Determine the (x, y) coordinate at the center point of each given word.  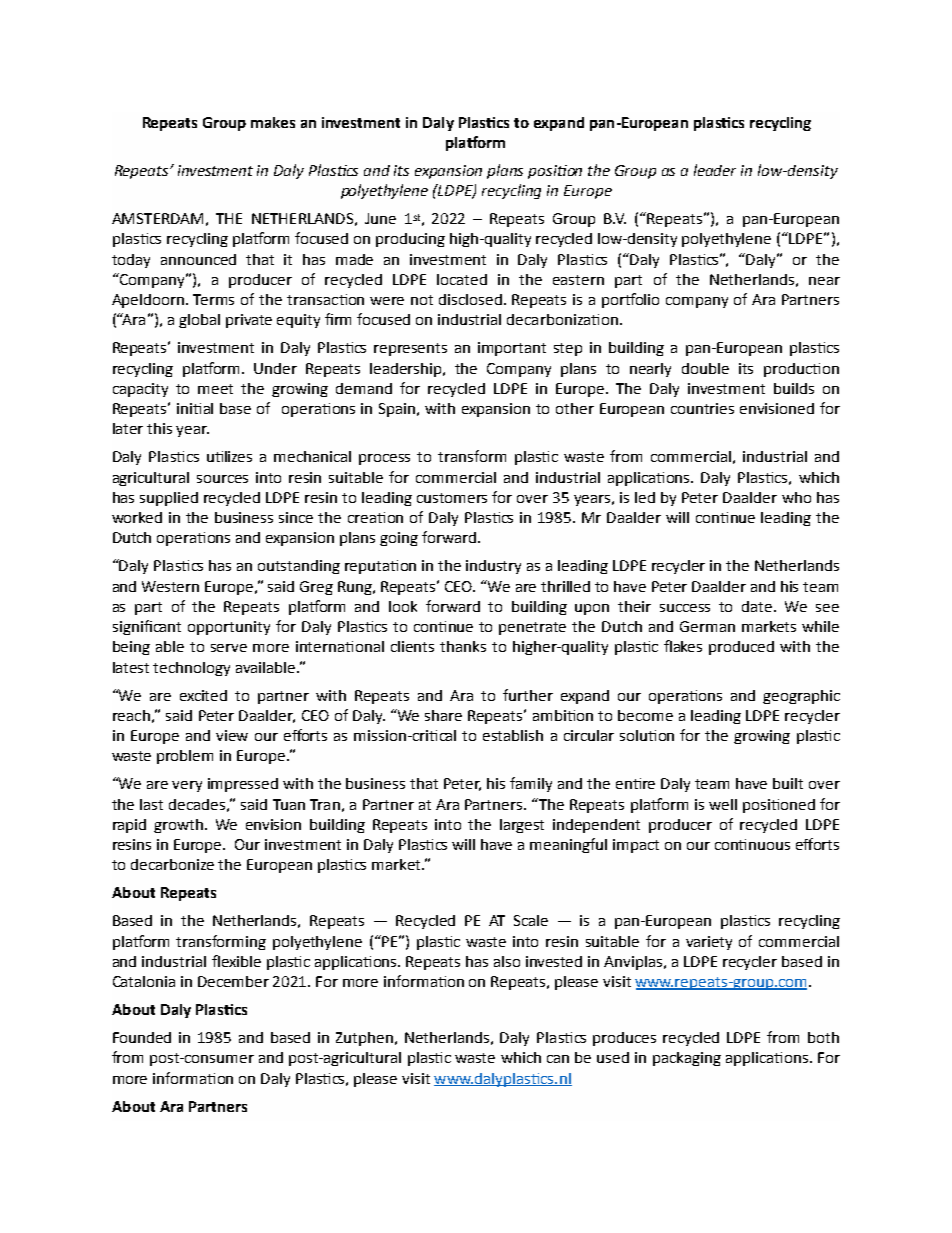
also (507, 961)
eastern (578, 280)
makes (273, 122)
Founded (142, 1037)
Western (170, 586)
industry (493, 567)
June (380, 218)
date (758, 606)
